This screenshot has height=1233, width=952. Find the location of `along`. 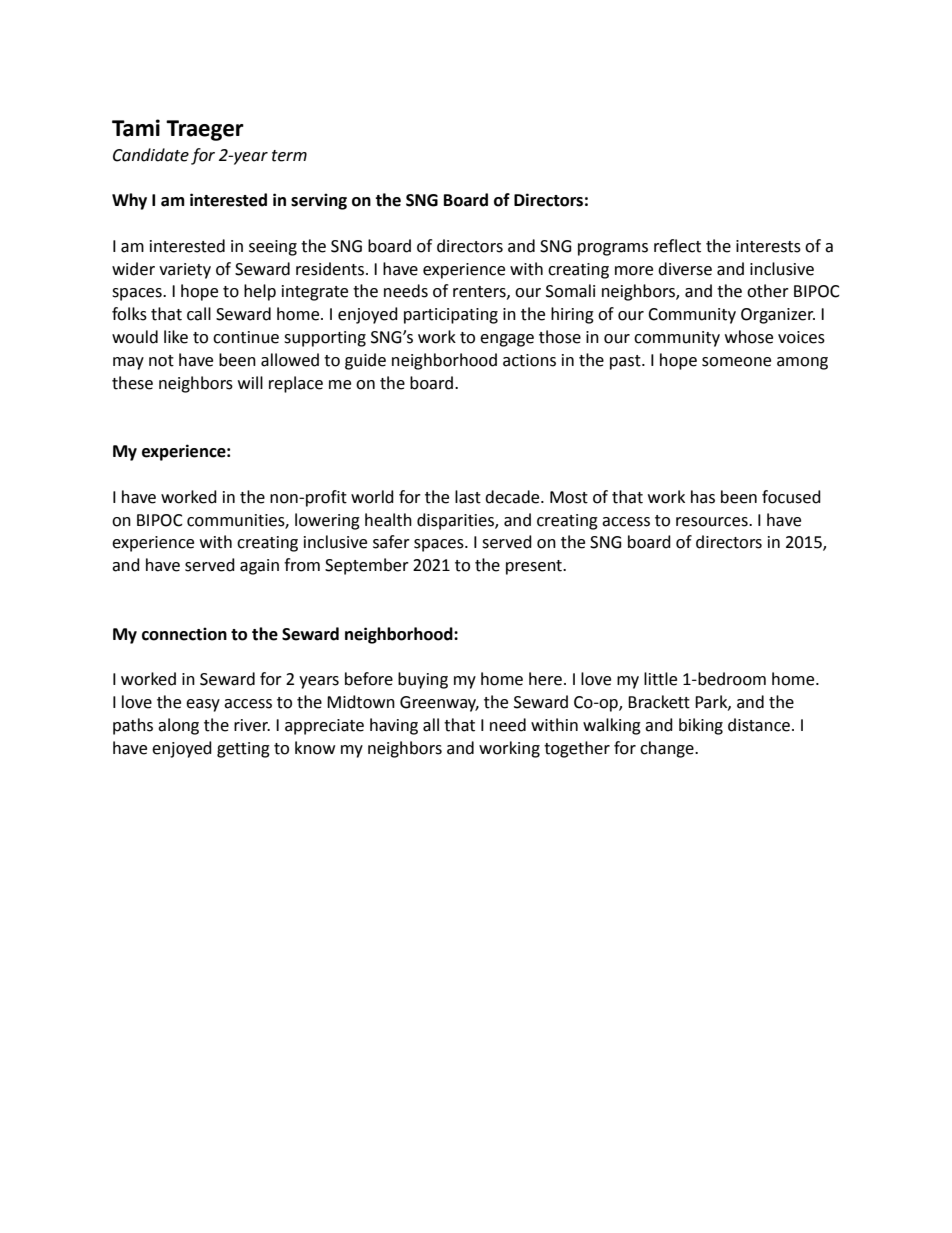

along is located at coordinates (178, 726).
